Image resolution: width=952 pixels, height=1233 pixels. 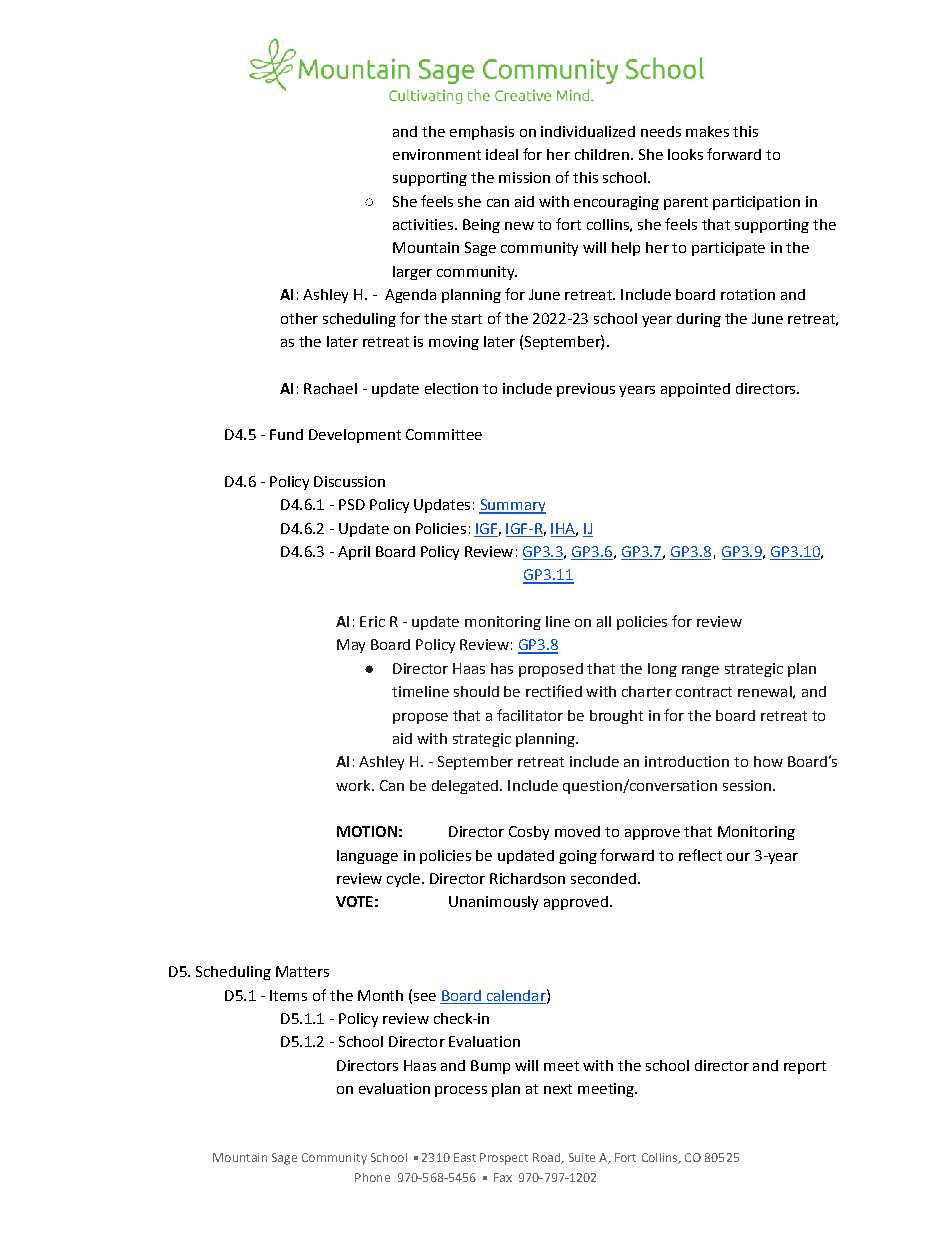 What do you see at coordinates (437, 154) in the screenshot?
I see `environment` at bounding box center [437, 154].
